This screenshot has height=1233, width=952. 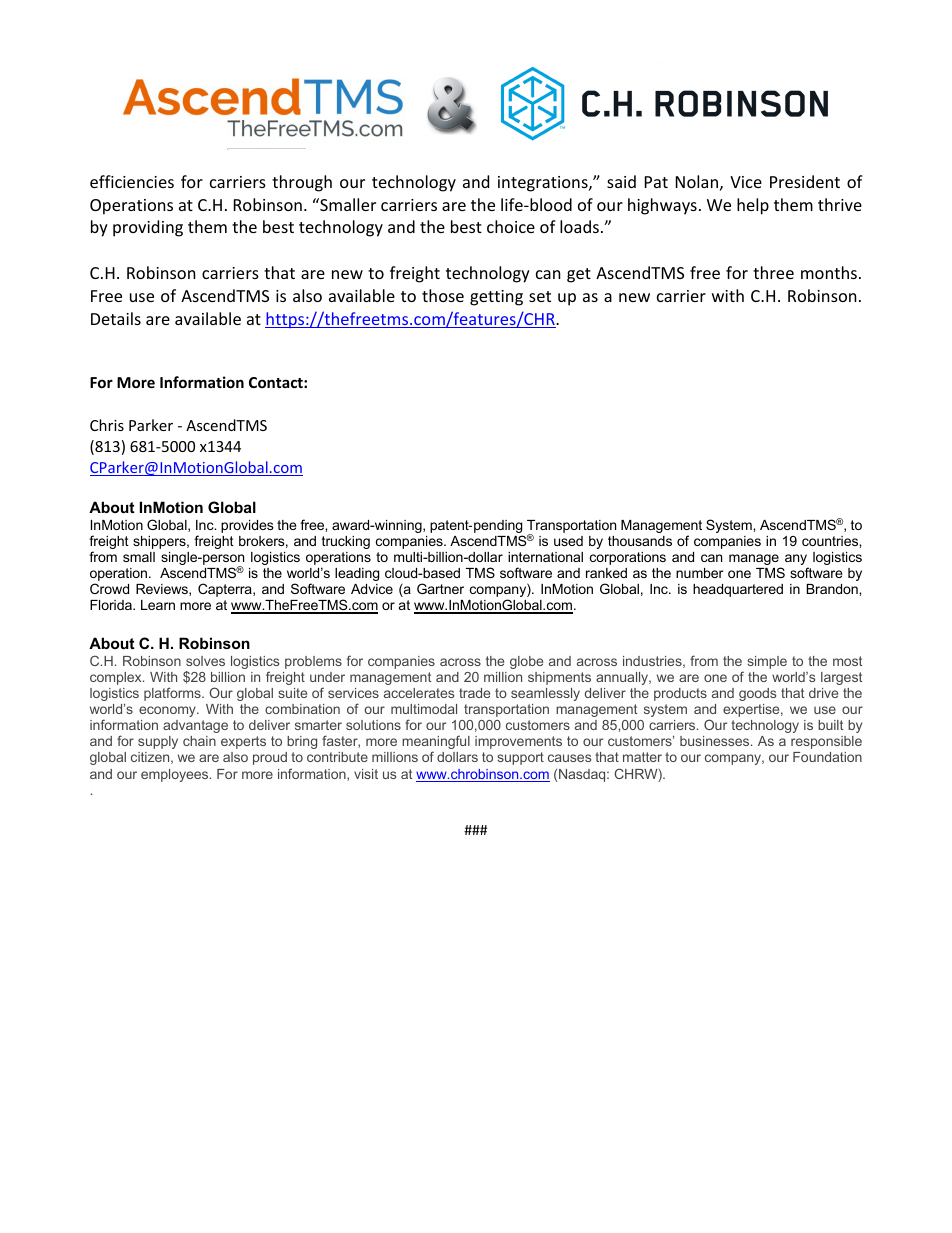 I want to click on businesses, so click(x=716, y=741).
